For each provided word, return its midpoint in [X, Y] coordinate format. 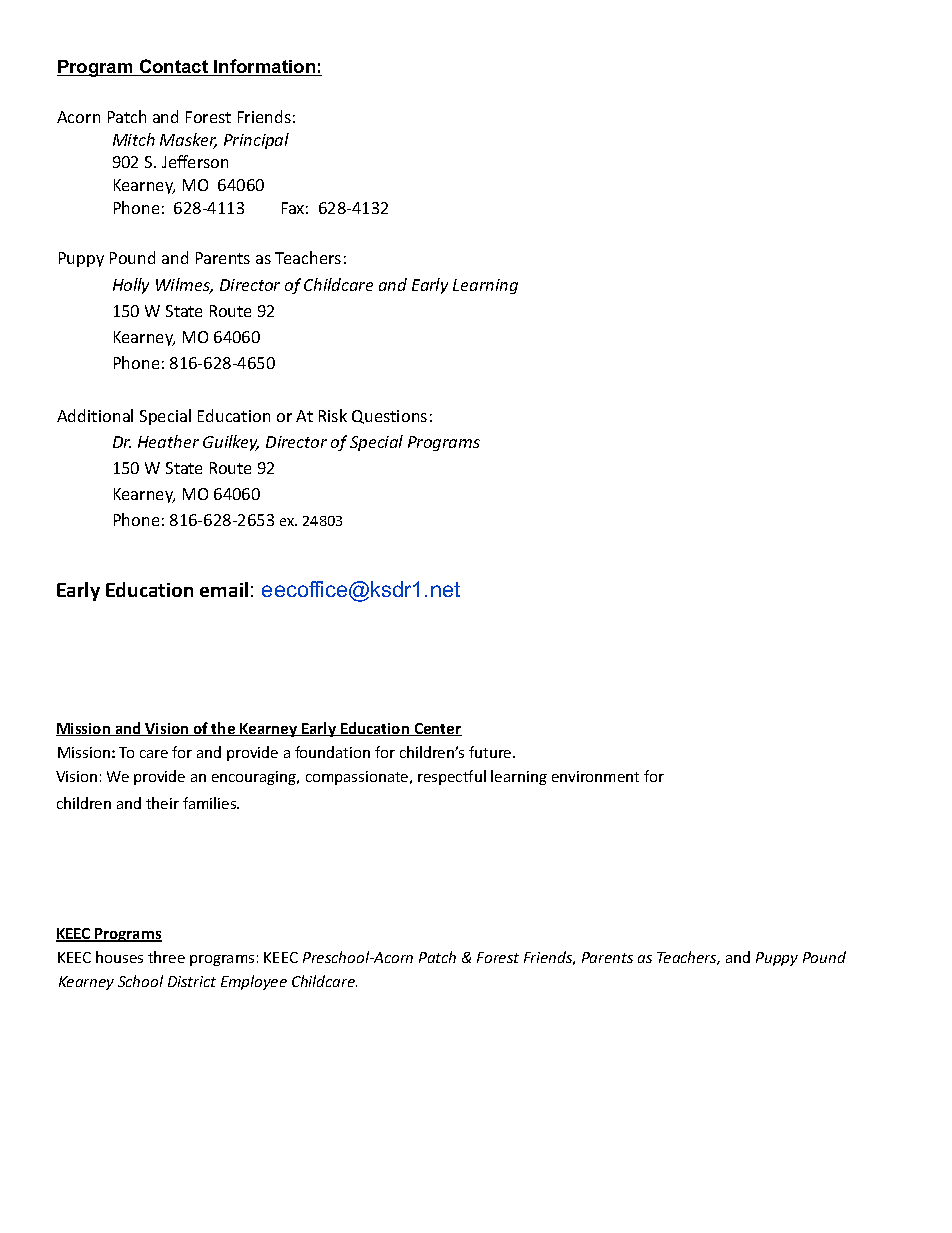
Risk [333, 415]
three [166, 957]
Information [264, 67]
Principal [256, 141]
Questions [389, 417]
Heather [168, 441]
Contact [174, 67]
